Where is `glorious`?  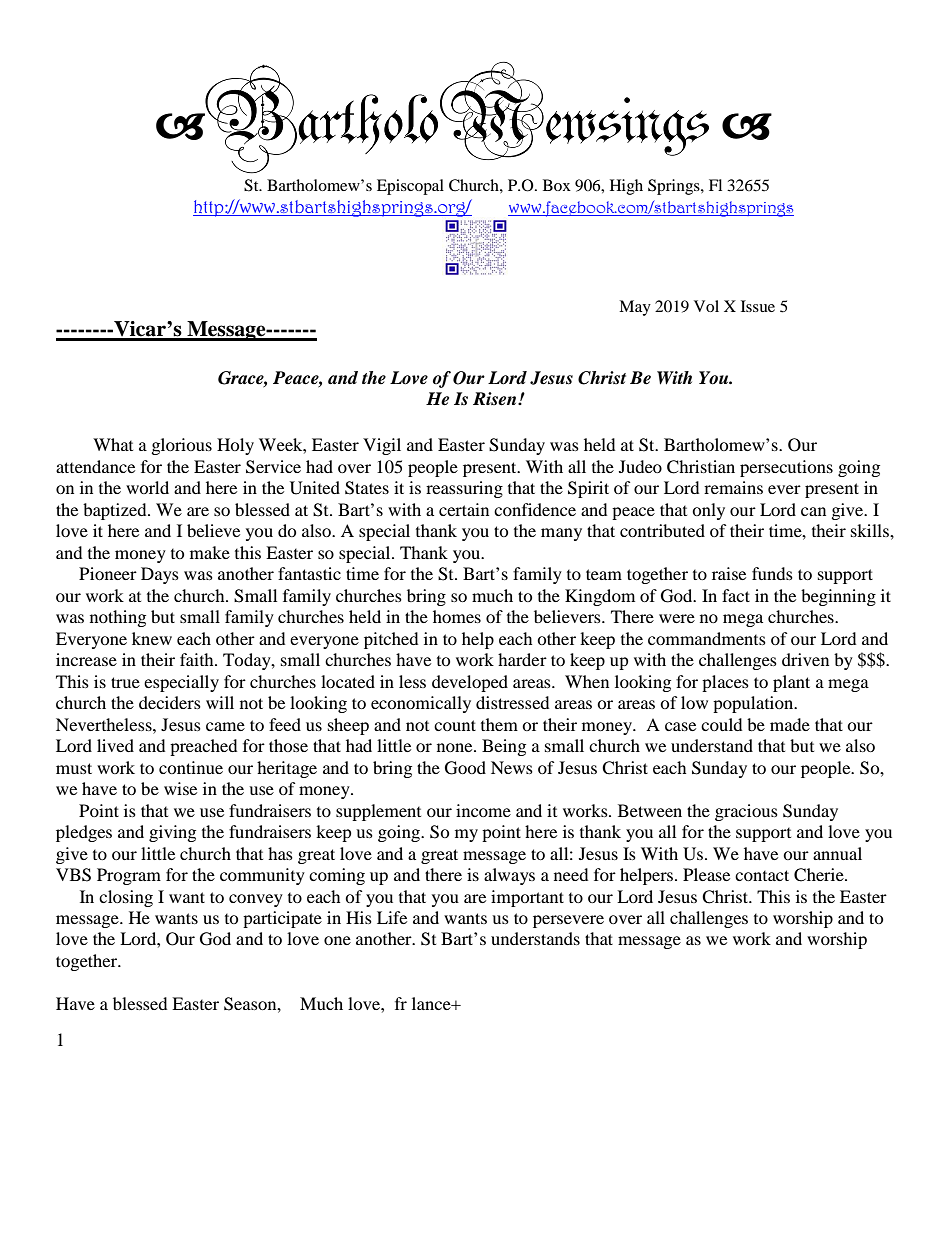
glorious is located at coordinates (181, 446).
